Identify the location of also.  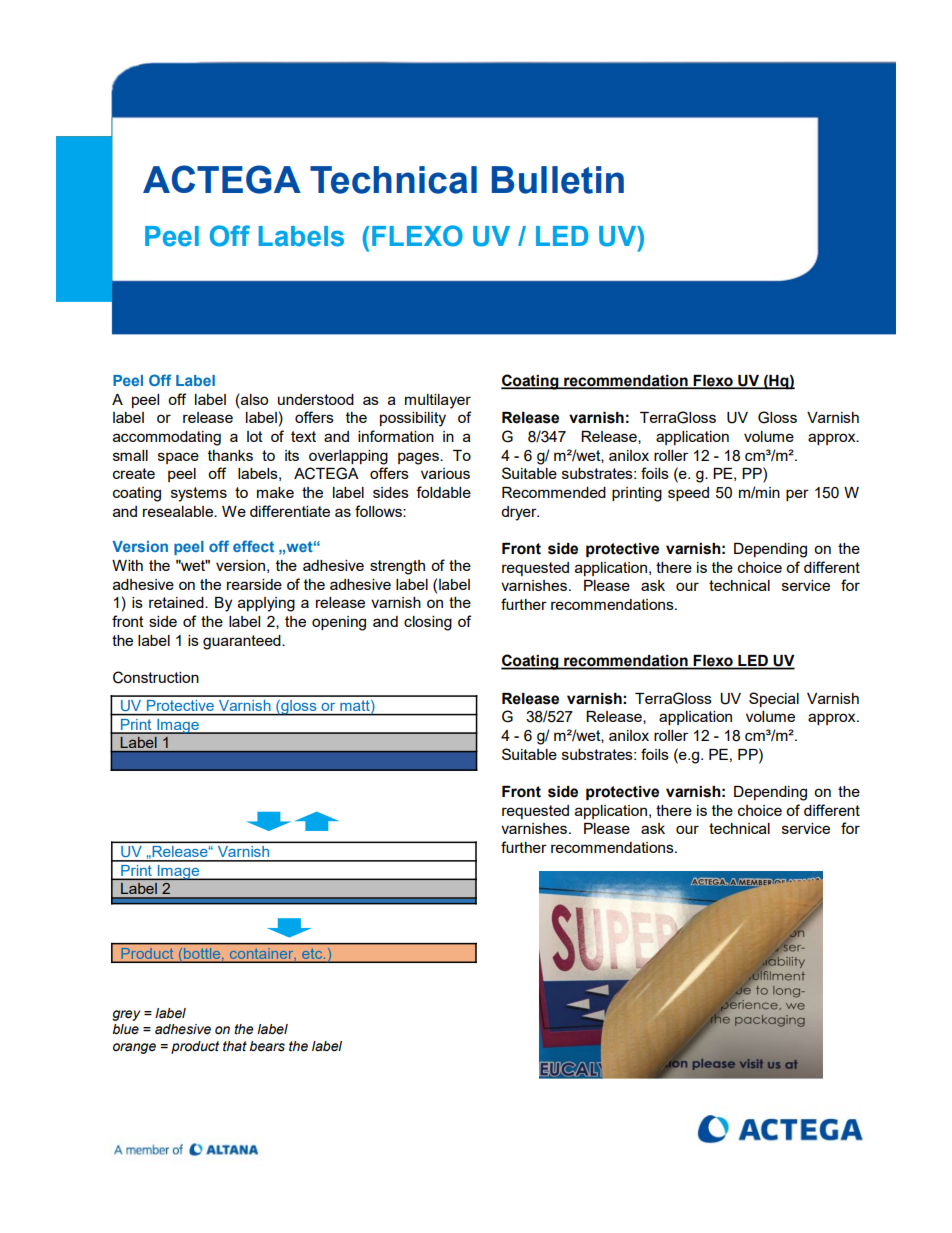
(253, 399).
